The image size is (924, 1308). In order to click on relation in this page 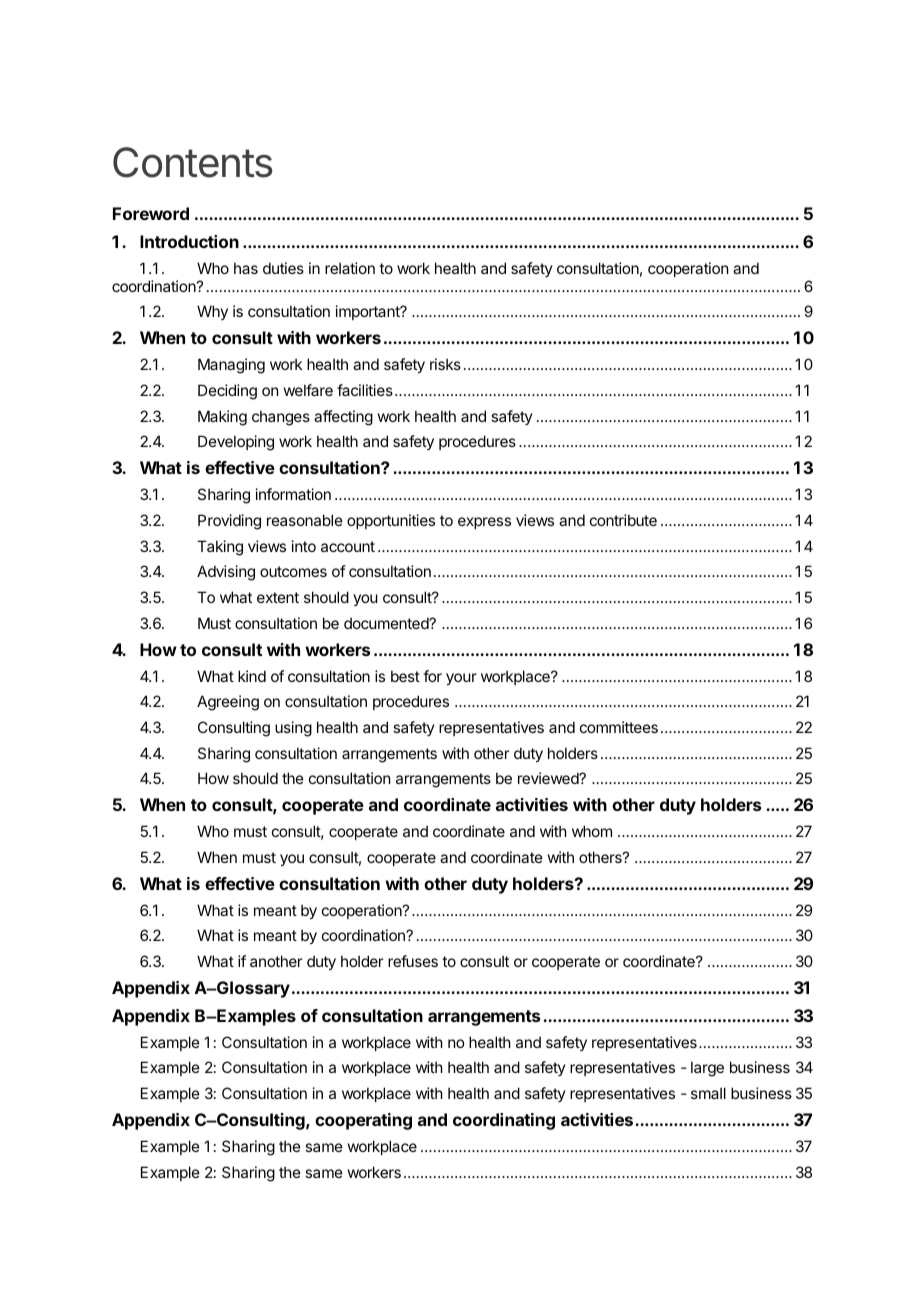, I will do `click(350, 268)`.
